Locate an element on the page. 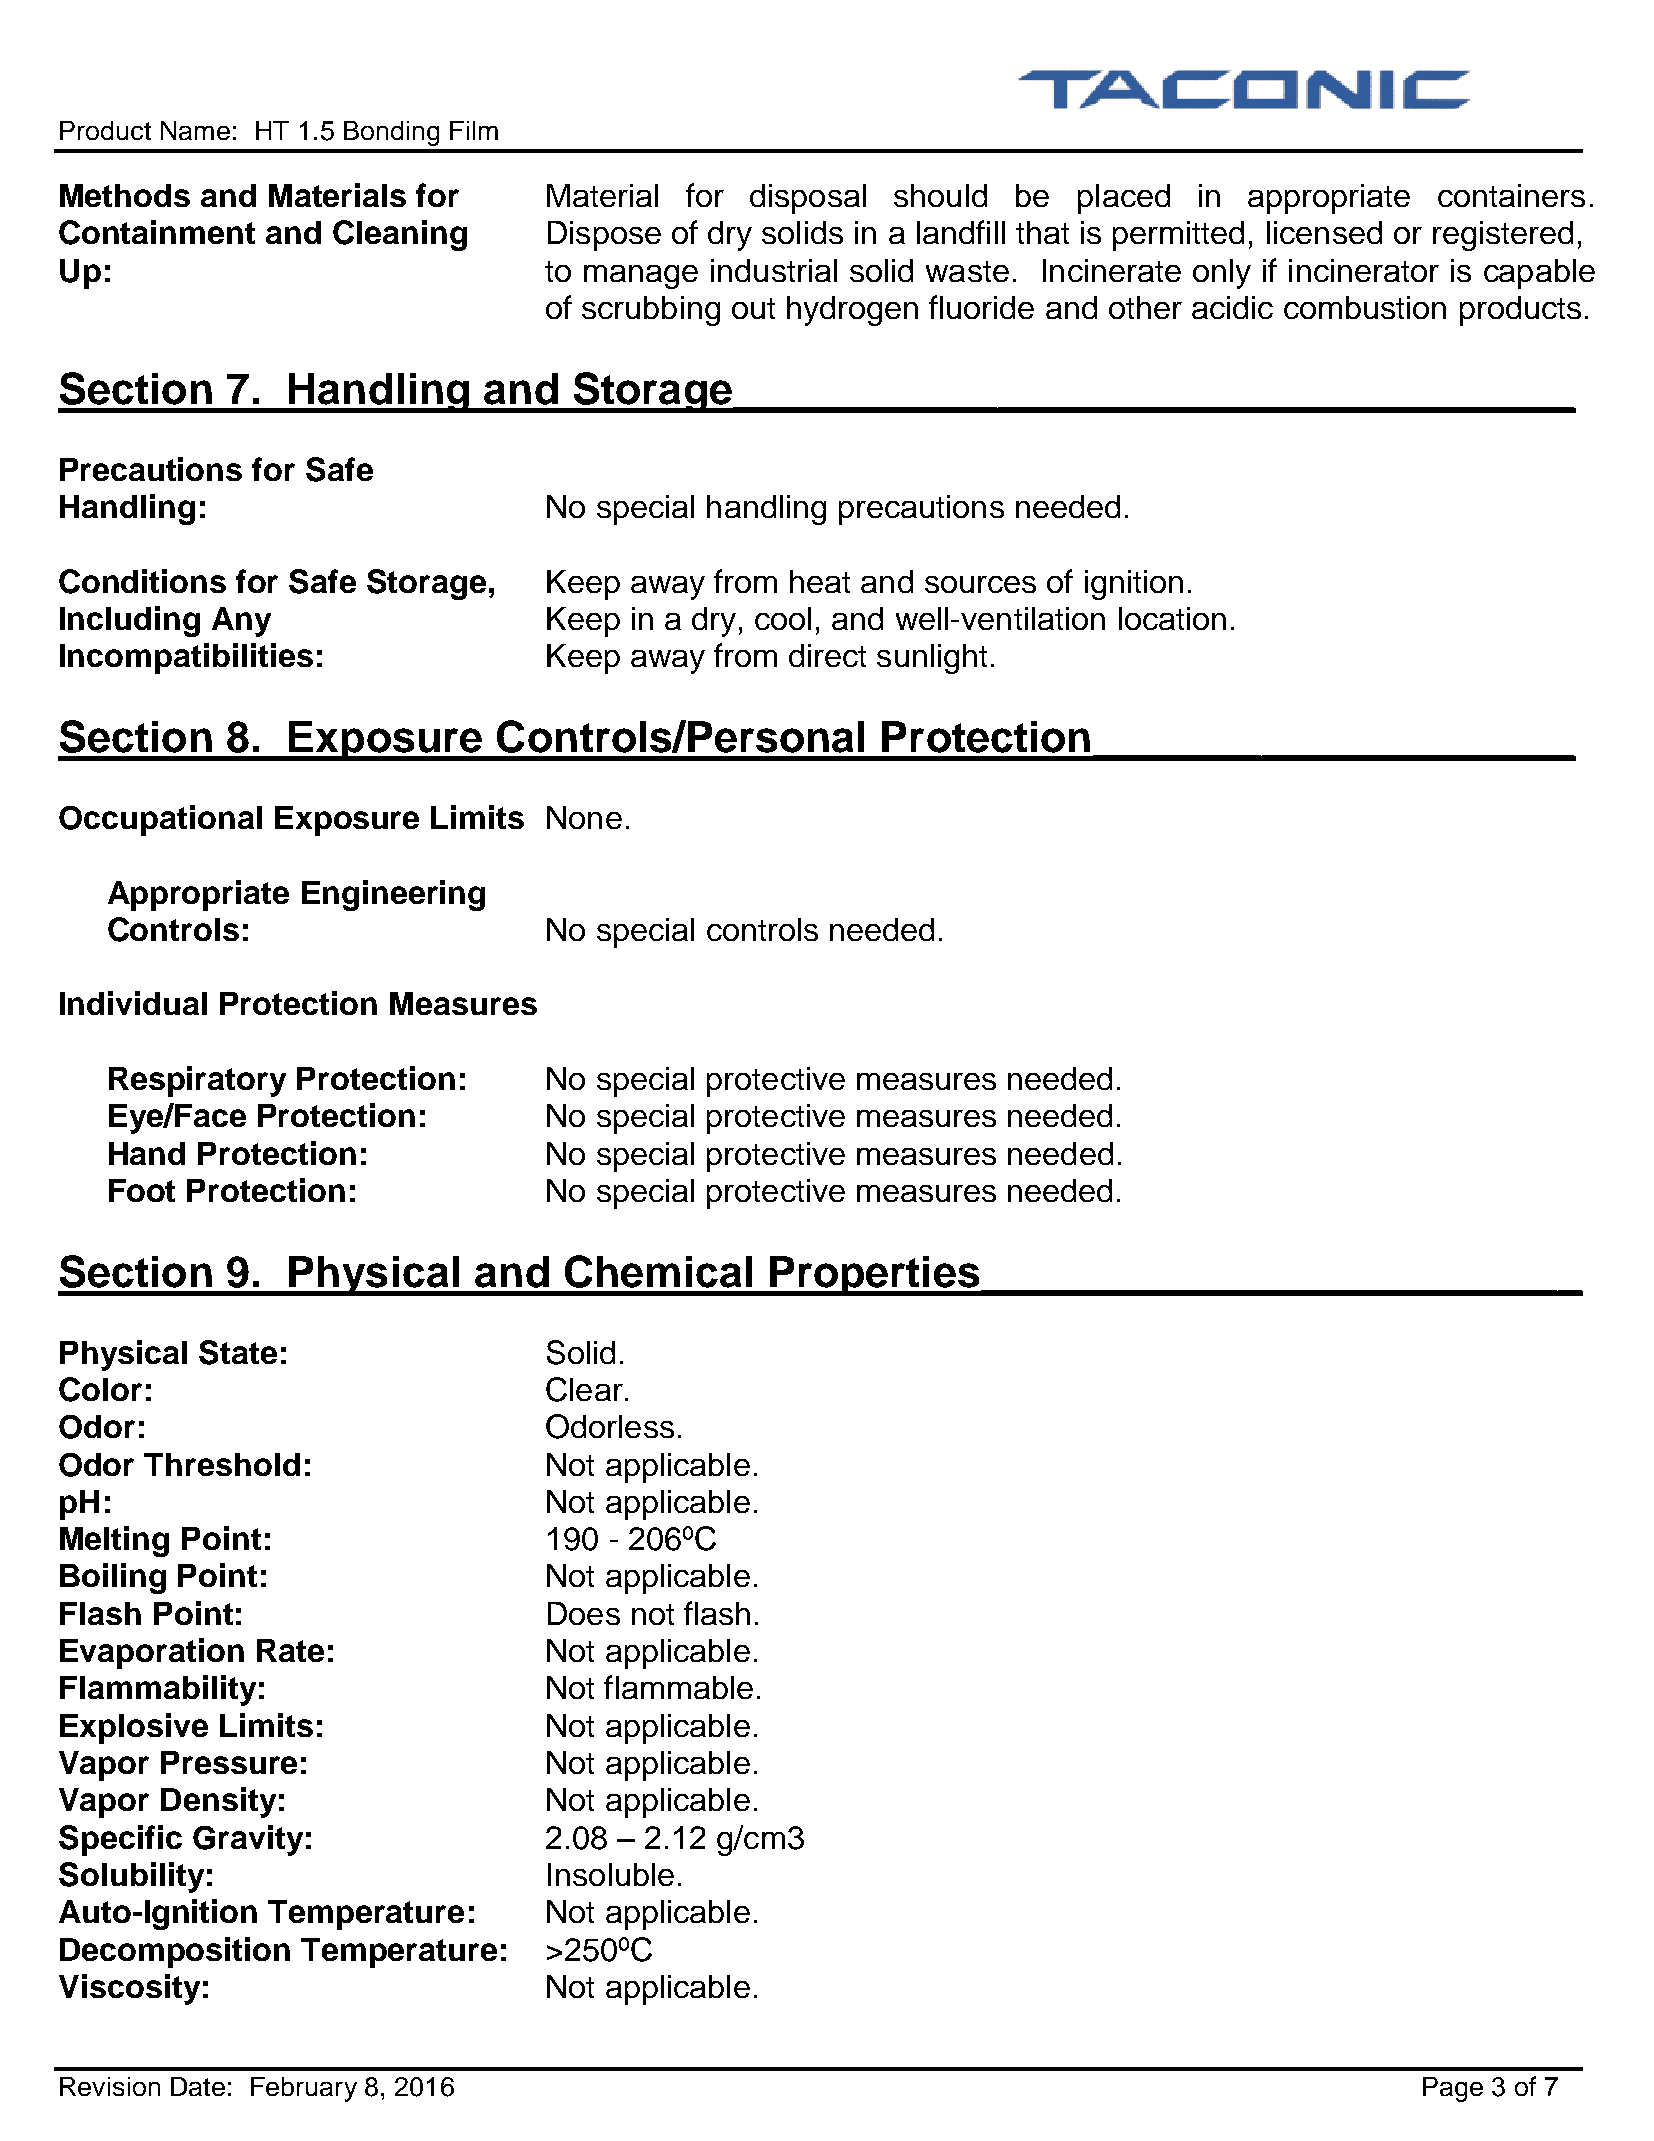 The width and height of the document is (1654, 2141). February is located at coordinates (304, 2089).
